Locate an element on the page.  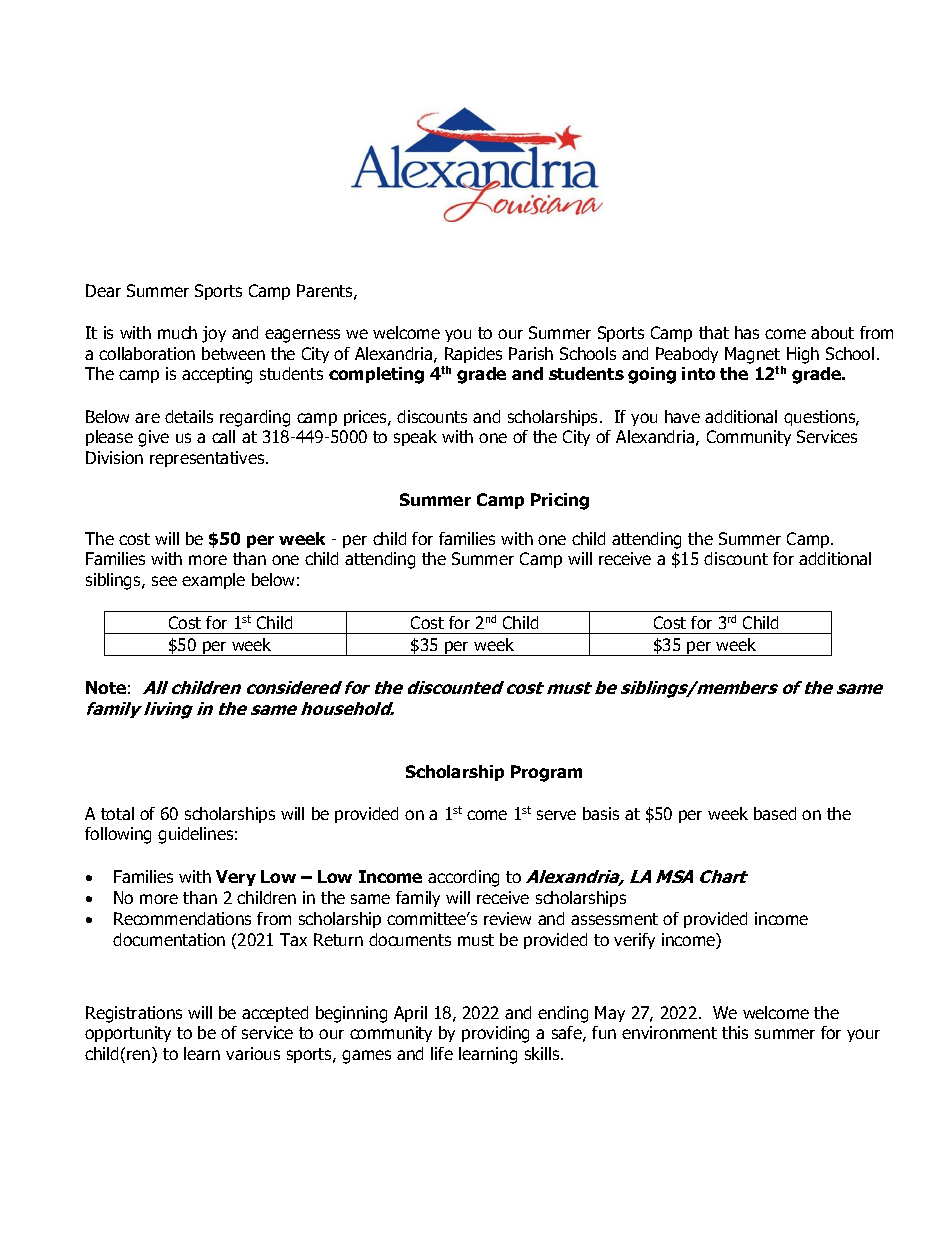
opportunity is located at coordinates (128, 1034).
